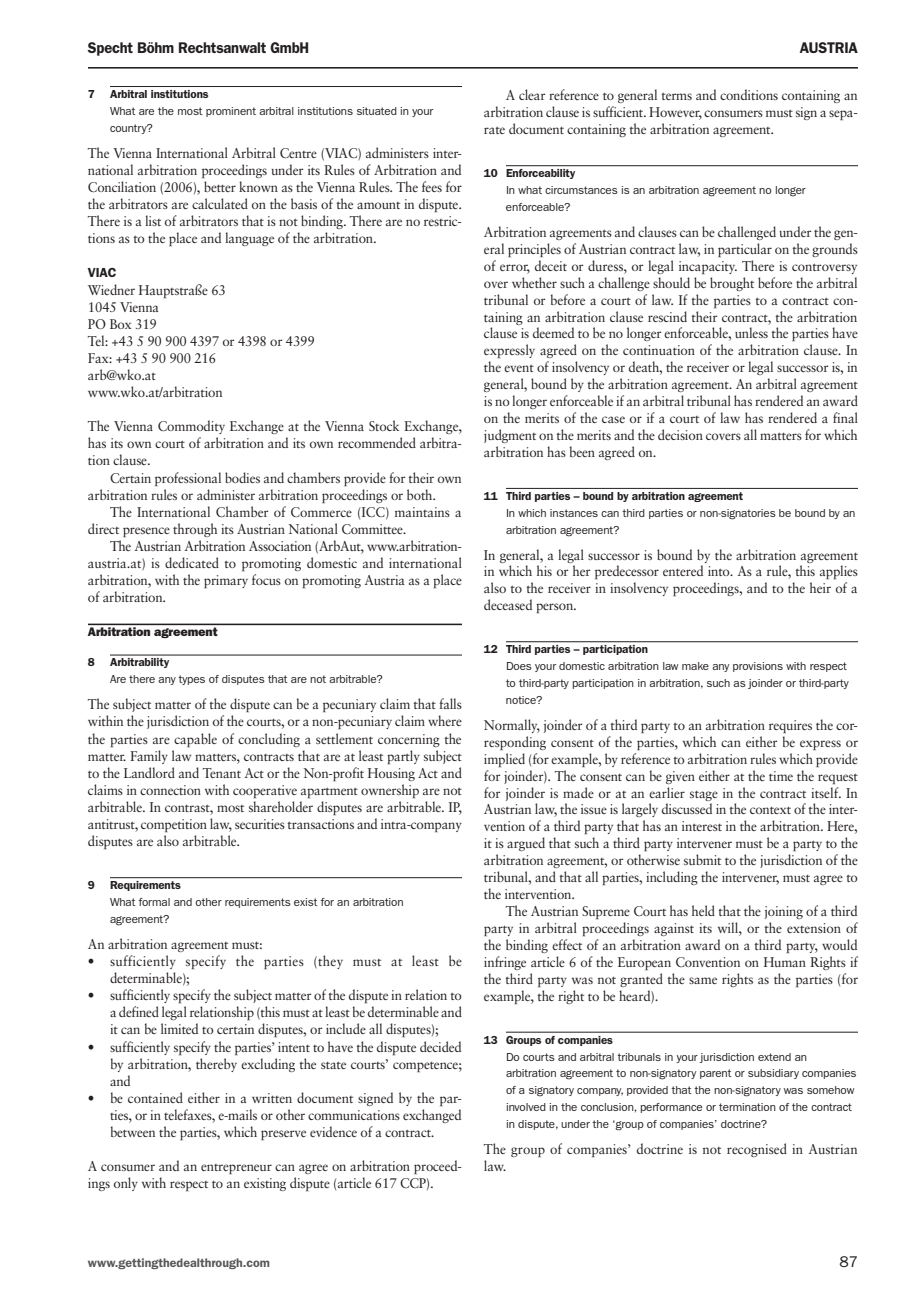 The image size is (924, 1308). What do you see at coordinates (504, 760) in the document?
I see `implied` at bounding box center [504, 760].
